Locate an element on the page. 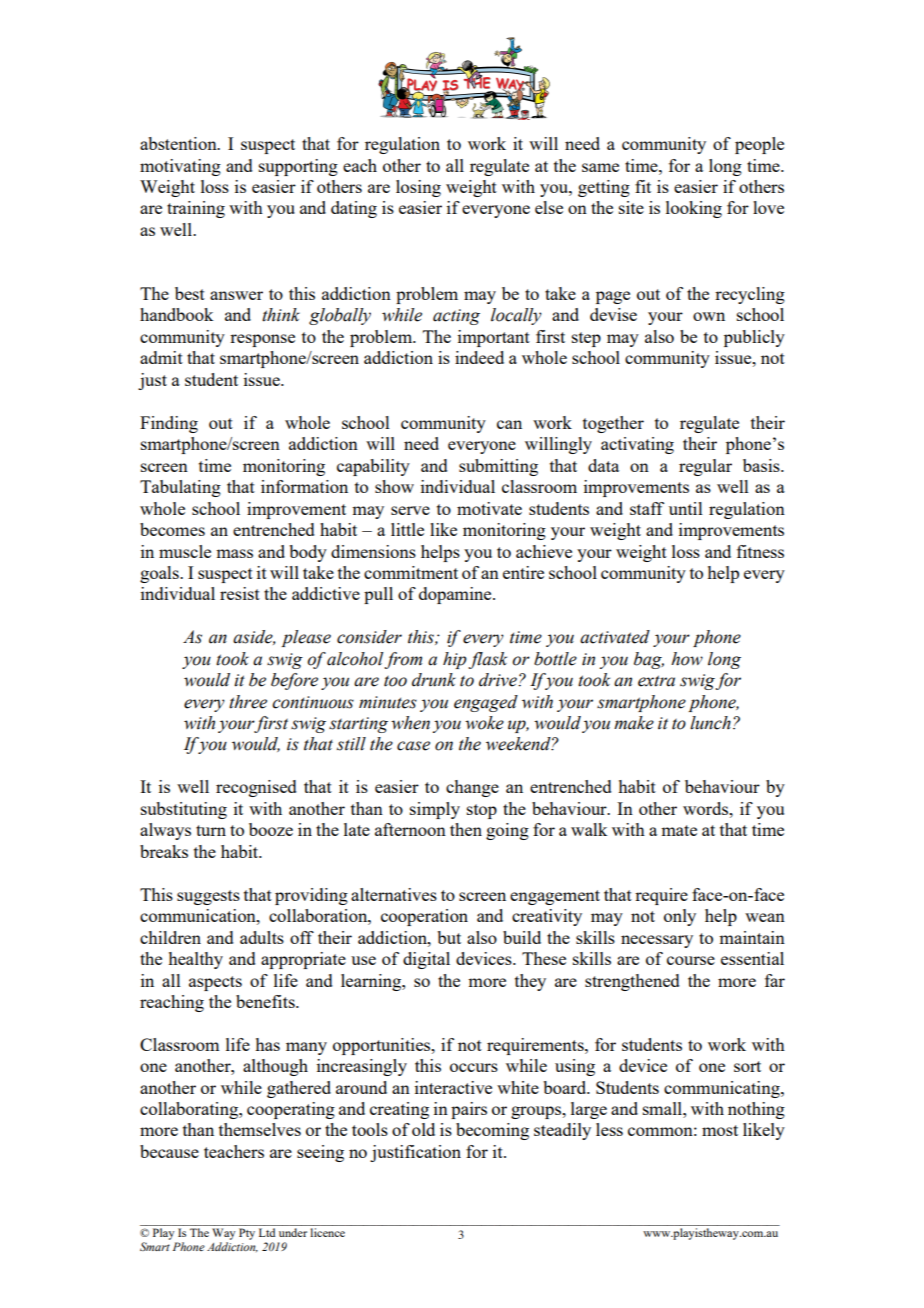  course is located at coordinates (691, 960).
